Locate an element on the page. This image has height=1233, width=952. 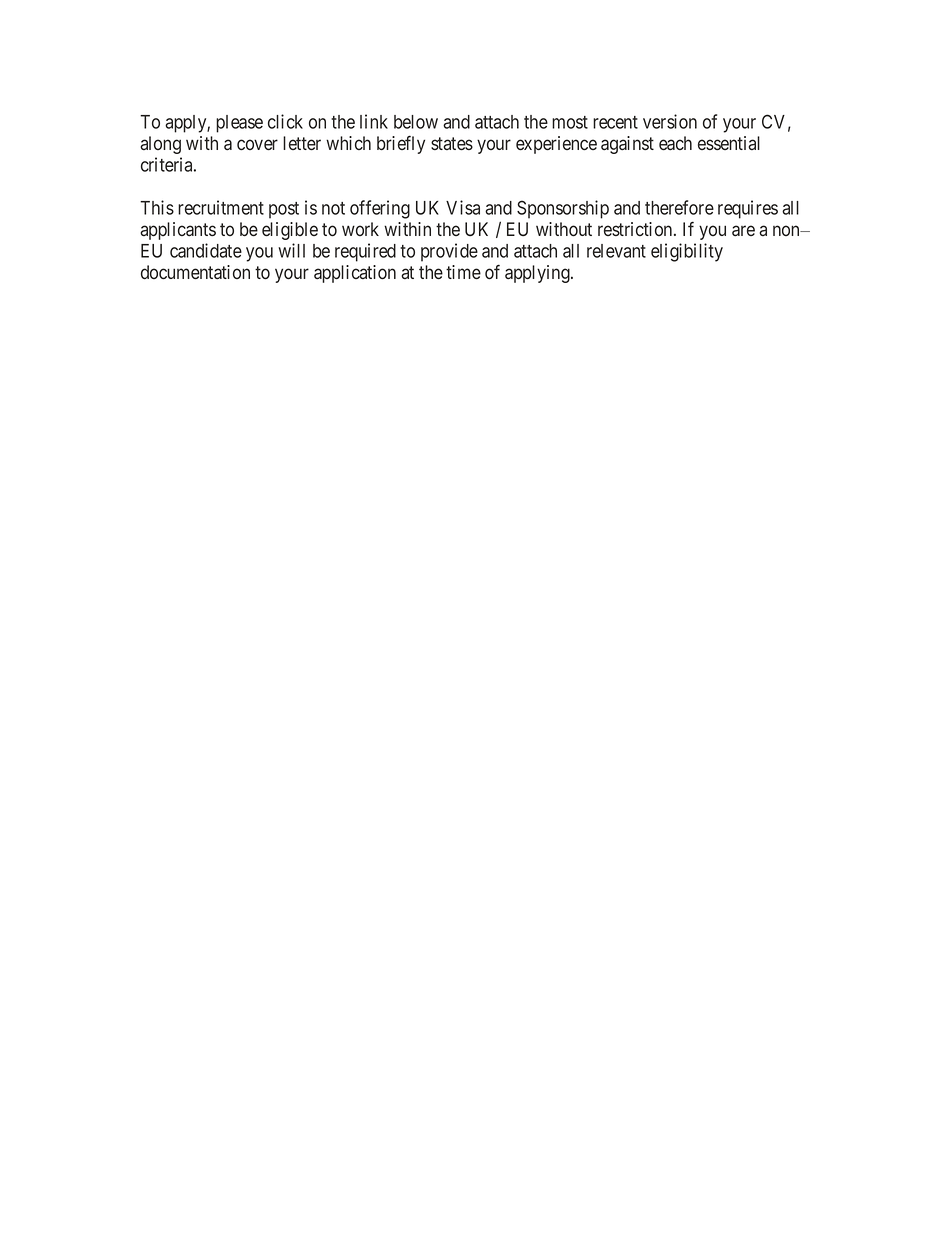
time is located at coordinates (463, 272).
